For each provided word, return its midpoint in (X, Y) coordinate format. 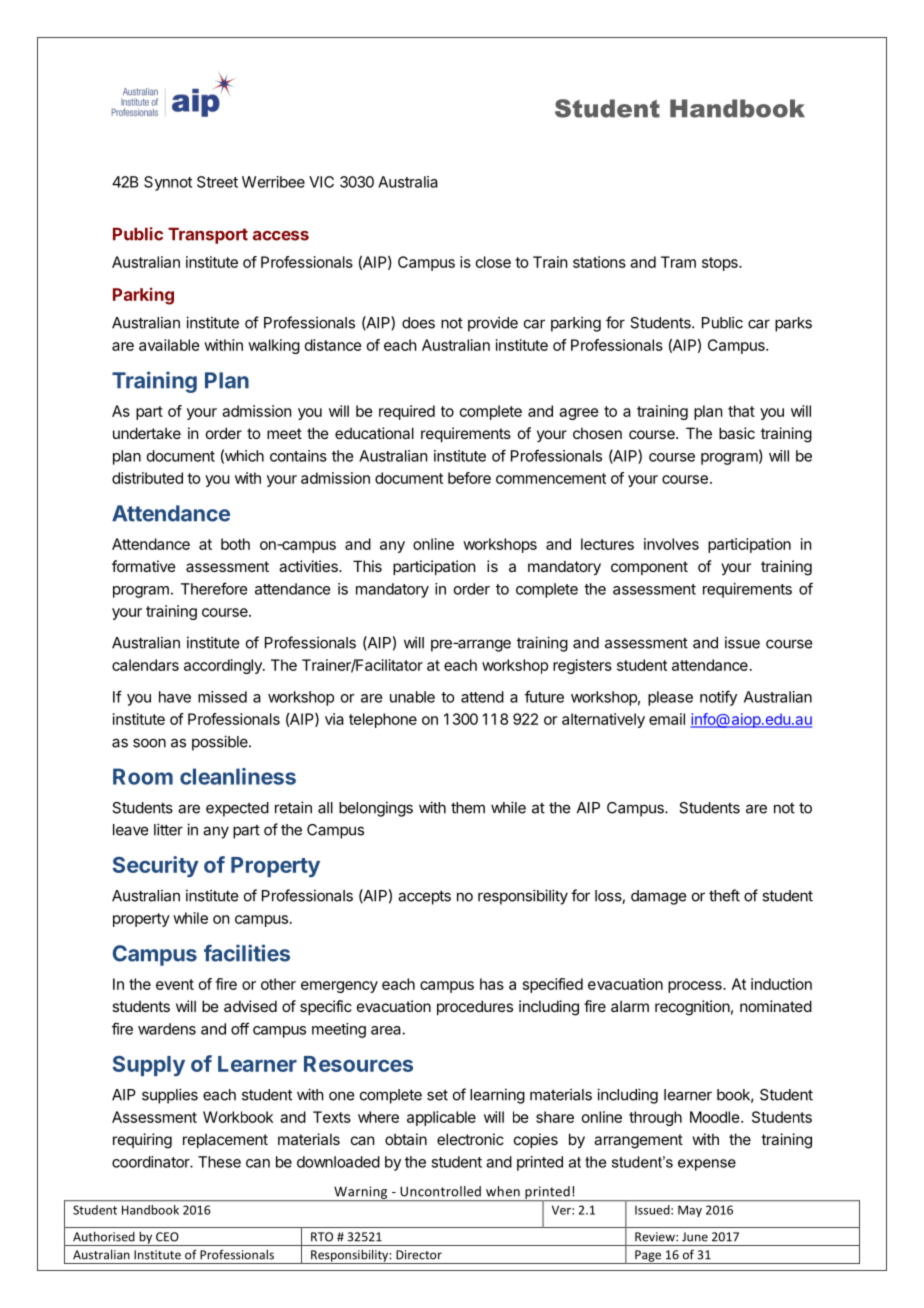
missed (222, 697)
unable (412, 697)
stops (721, 264)
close (493, 262)
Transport (208, 235)
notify (718, 698)
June (695, 1237)
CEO (167, 1237)
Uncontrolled (440, 1191)
